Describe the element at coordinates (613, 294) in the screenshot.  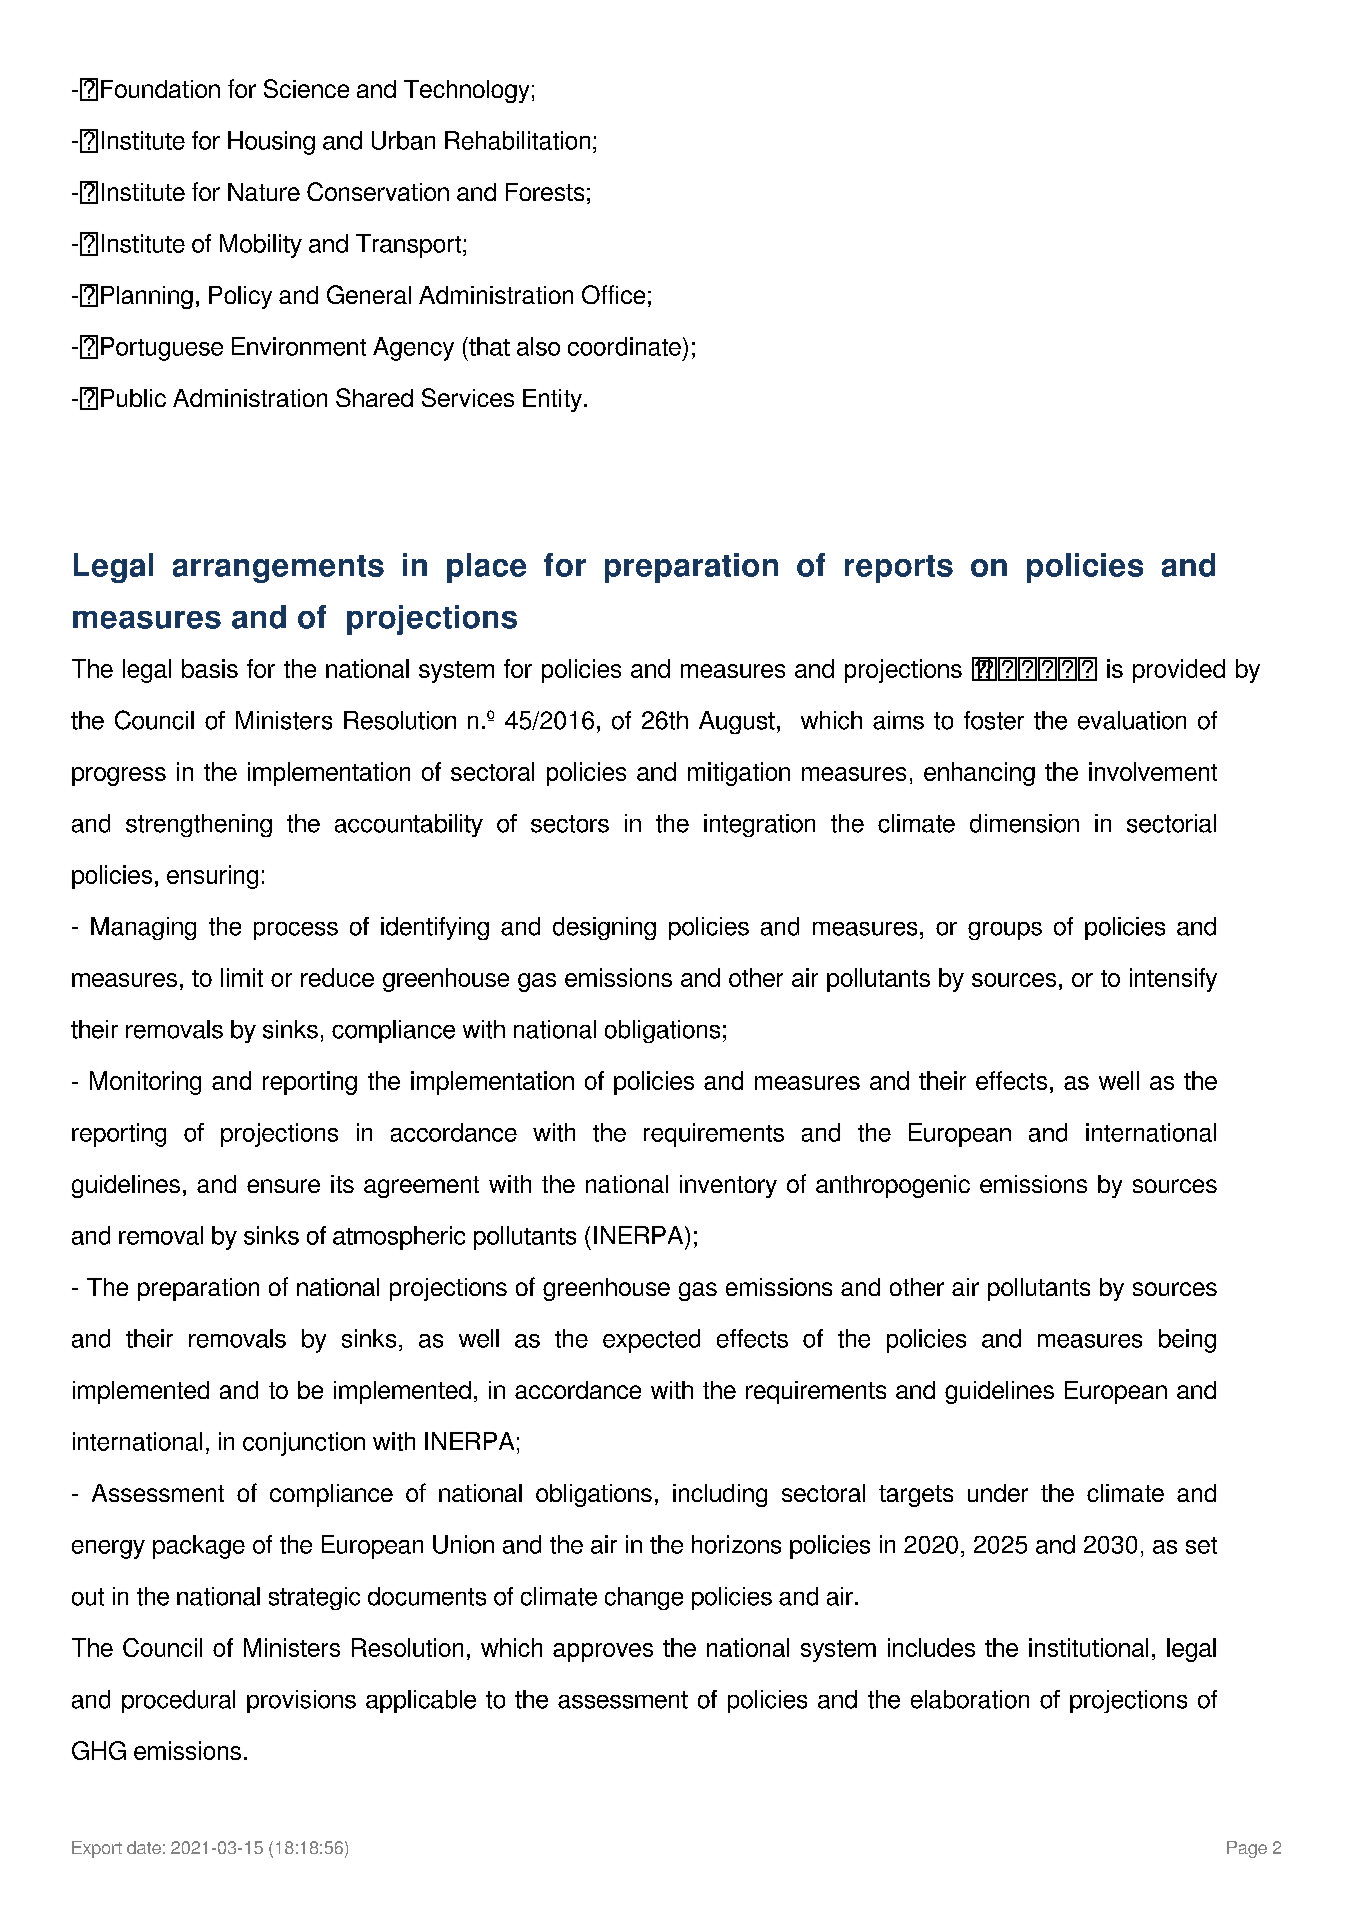
I see `Office` at that location.
